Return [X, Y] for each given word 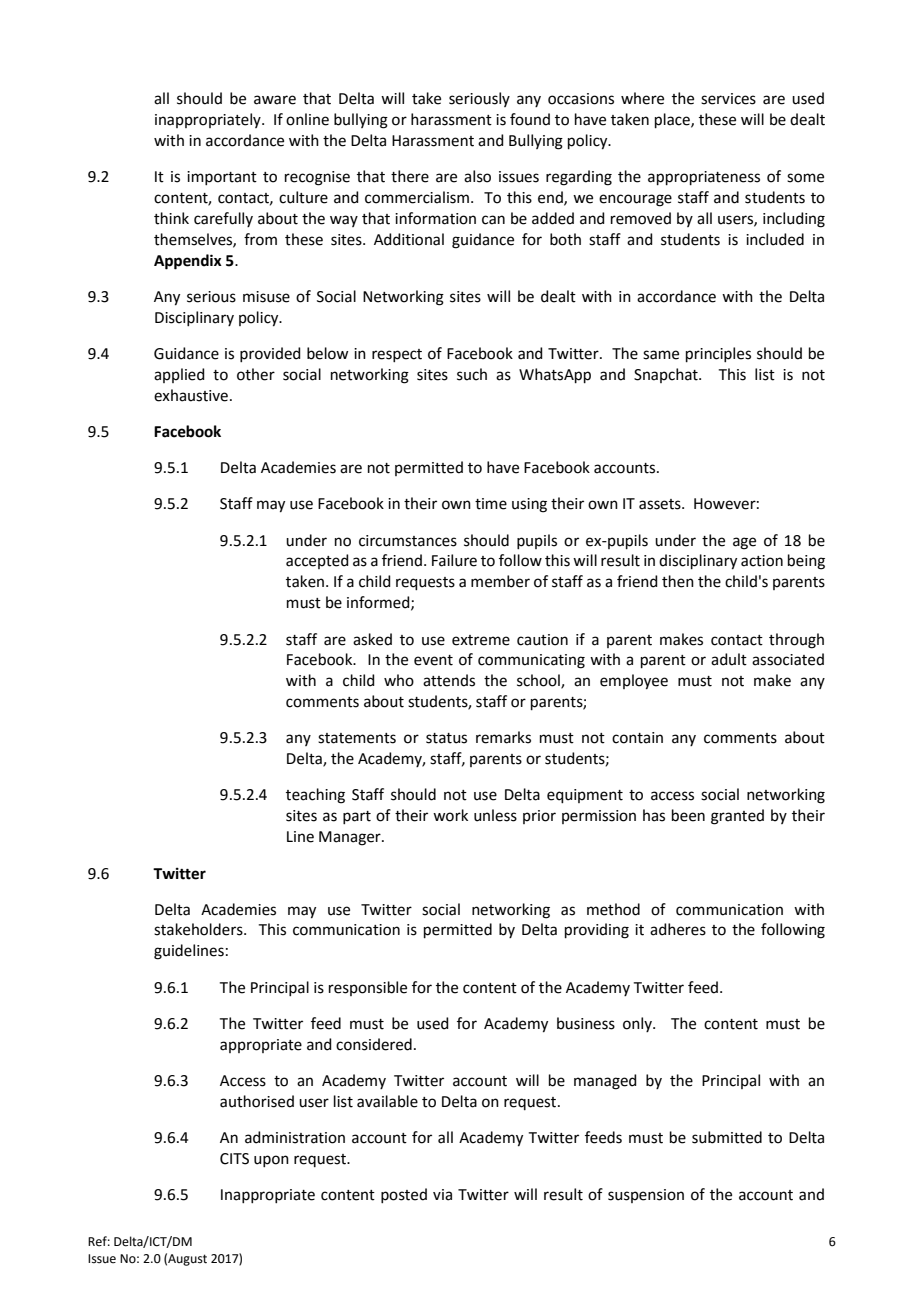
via [442, 1195]
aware [275, 100]
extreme [481, 640]
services [728, 99]
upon [271, 1161]
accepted [317, 561]
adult [729, 659]
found [530, 119]
